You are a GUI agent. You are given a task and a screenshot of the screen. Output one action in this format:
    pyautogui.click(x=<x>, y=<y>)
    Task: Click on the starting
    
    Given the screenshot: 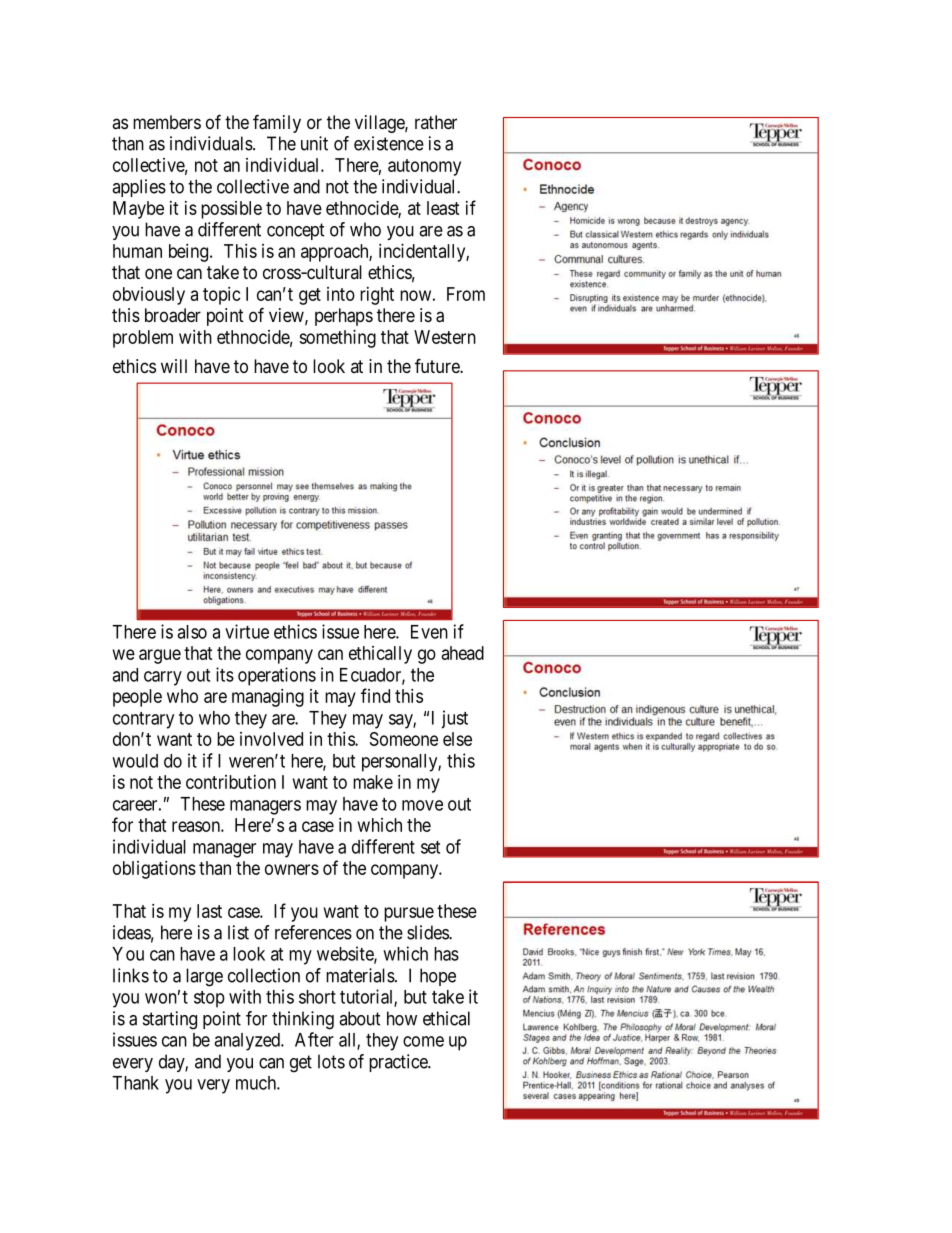 What is the action you would take?
    pyautogui.click(x=170, y=1020)
